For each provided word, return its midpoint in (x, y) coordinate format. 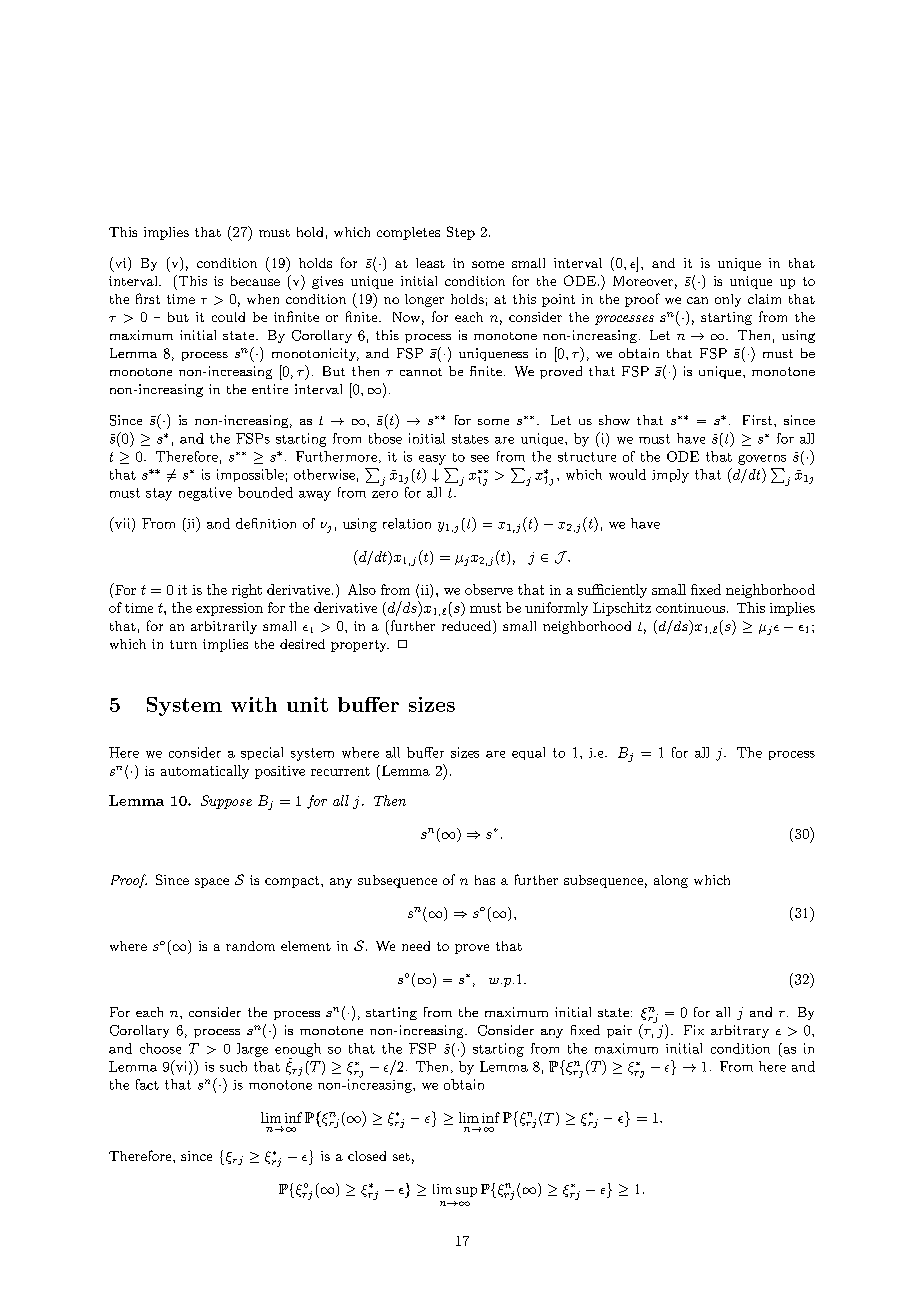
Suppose (226, 802)
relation (407, 523)
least (430, 263)
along (671, 881)
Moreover (643, 281)
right (247, 591)
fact (147, 1084)
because (255, 281)
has (485, 880)
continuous (690, 608)
